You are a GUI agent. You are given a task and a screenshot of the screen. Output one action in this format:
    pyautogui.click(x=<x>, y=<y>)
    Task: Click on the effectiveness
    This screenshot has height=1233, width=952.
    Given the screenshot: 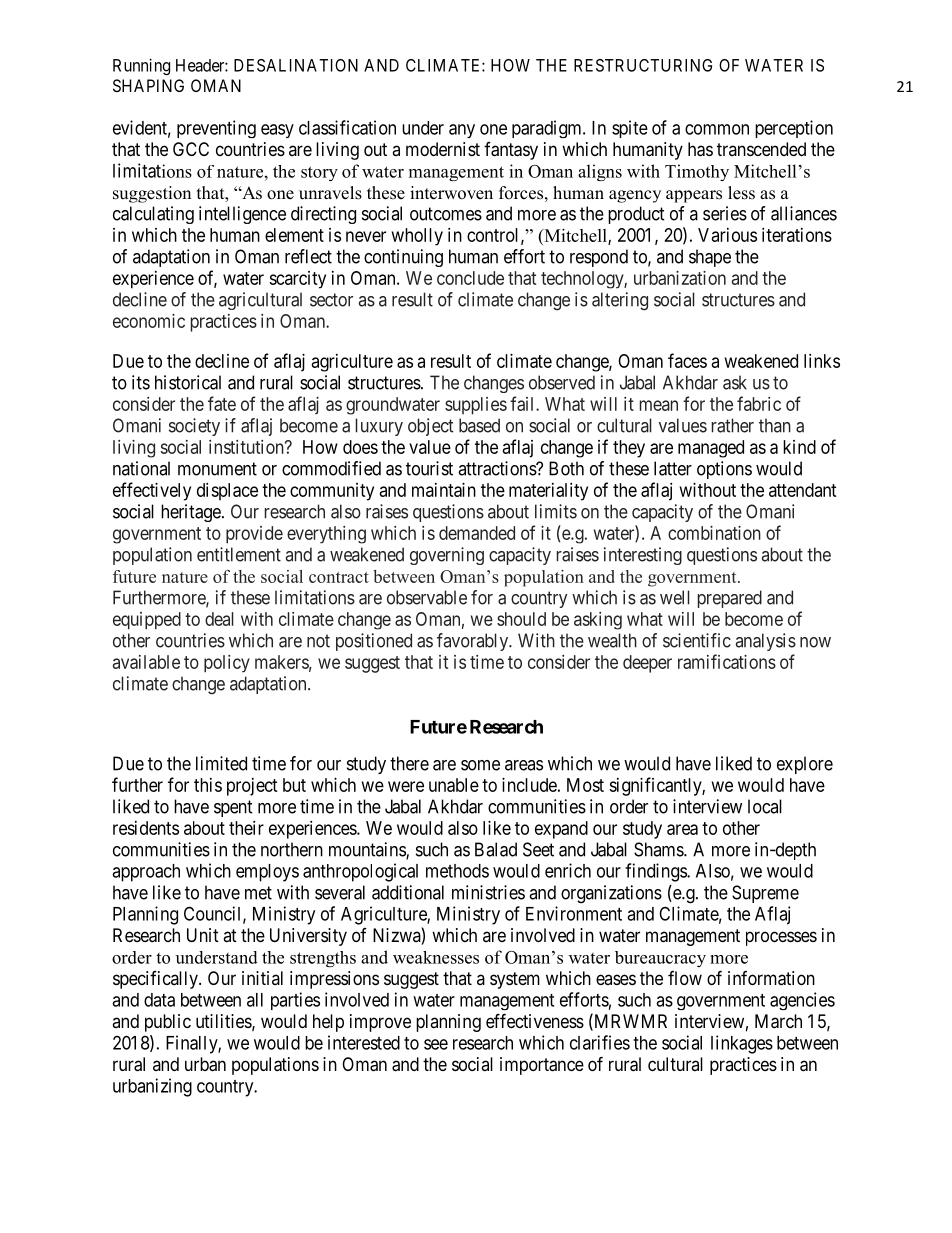 What is the action you would take?
    pyautogui.click(x=535, y=1020)
